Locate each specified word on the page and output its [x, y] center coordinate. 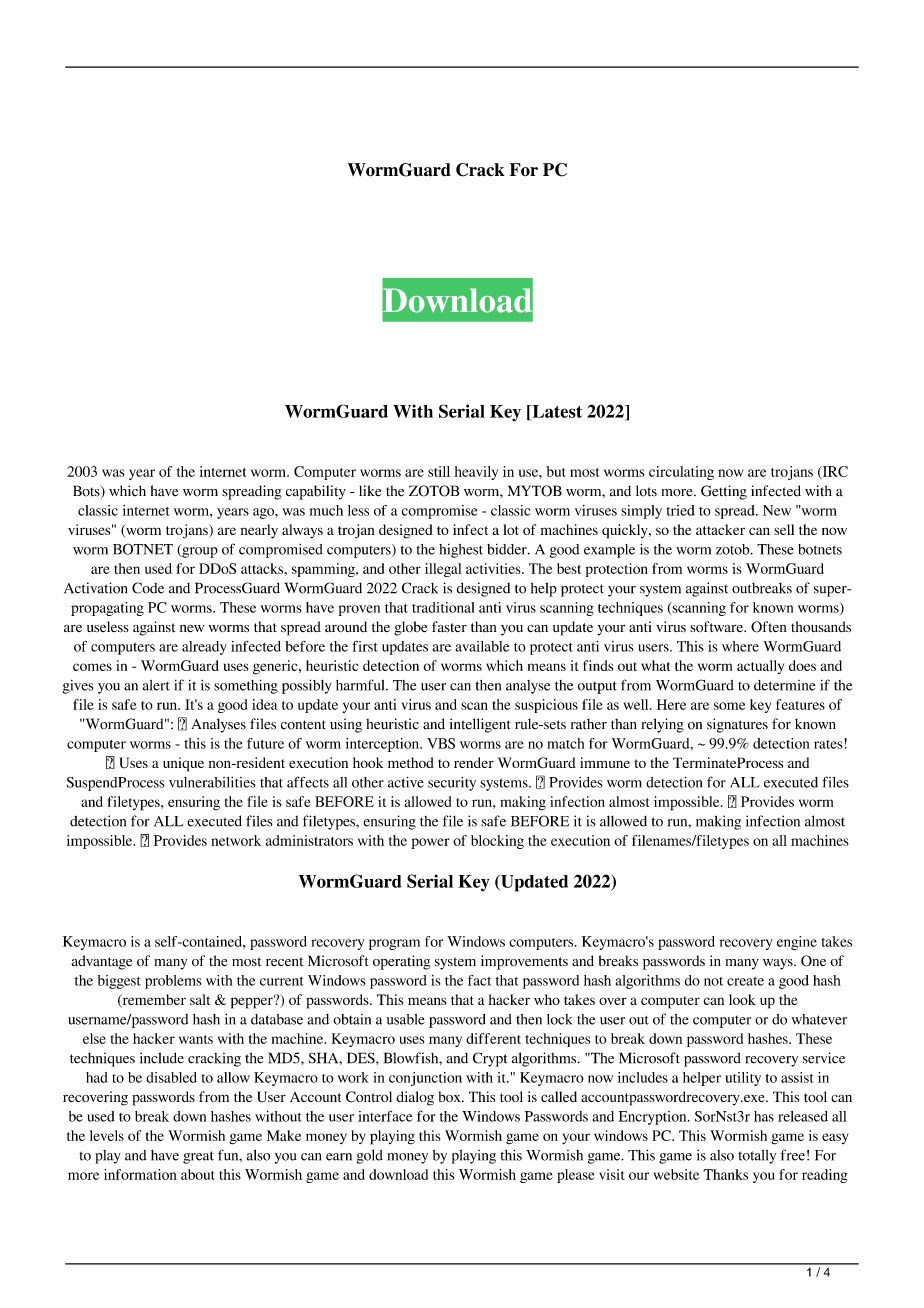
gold [370, 1156]
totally [757, 1157]
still [439, 471]
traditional [443, 607]
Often [769, 627]
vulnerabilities [212, 782]
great [198, 1157]
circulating [681, 473]
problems [173, 982]
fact [479, 980]
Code [148, 588]
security [452, 784]
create [745, 981]
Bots [87, 491]
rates [829, 744]
